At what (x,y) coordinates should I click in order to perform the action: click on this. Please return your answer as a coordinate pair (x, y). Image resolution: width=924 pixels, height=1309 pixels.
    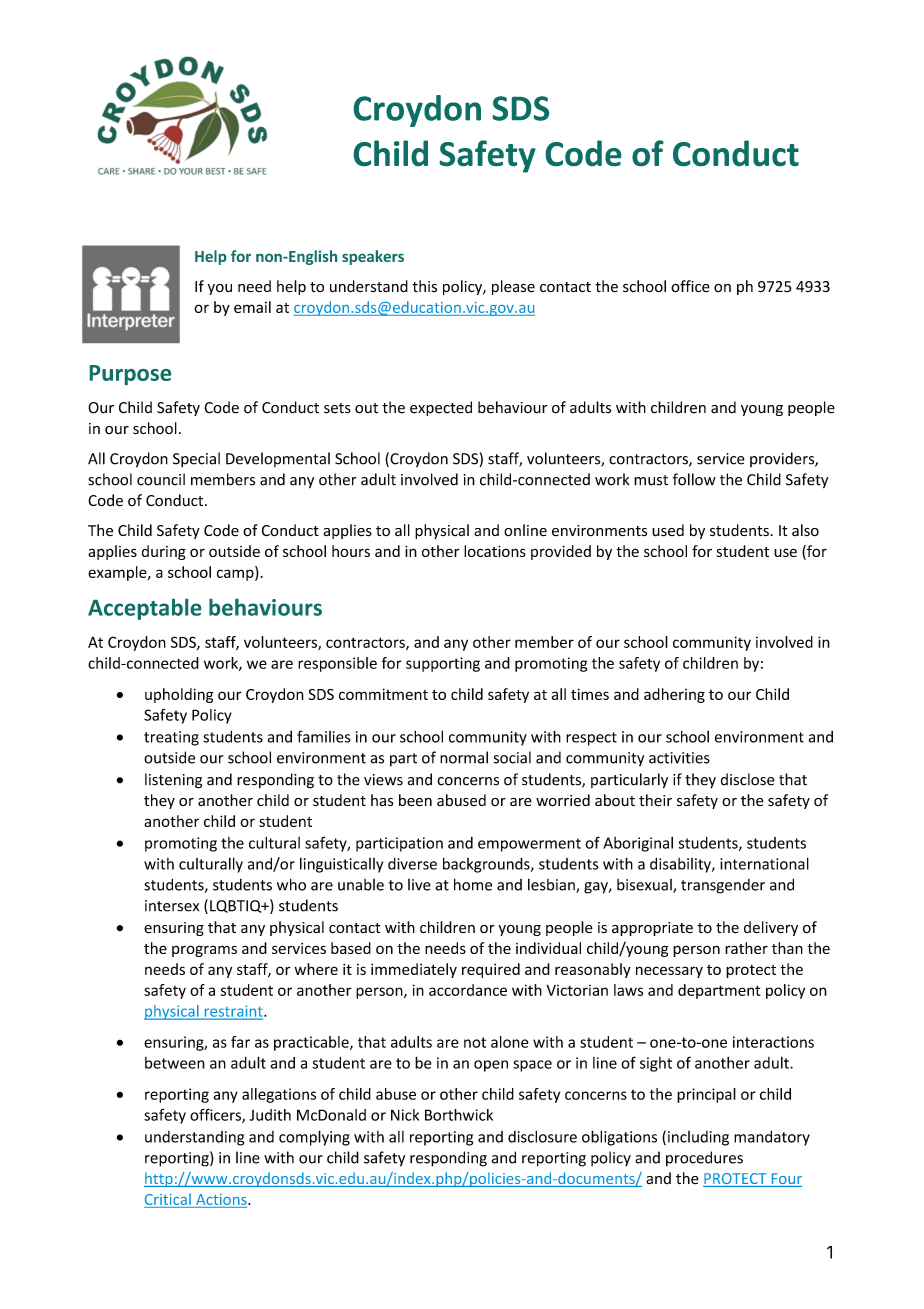
    Looking at the image, I should click on (424, 286).
